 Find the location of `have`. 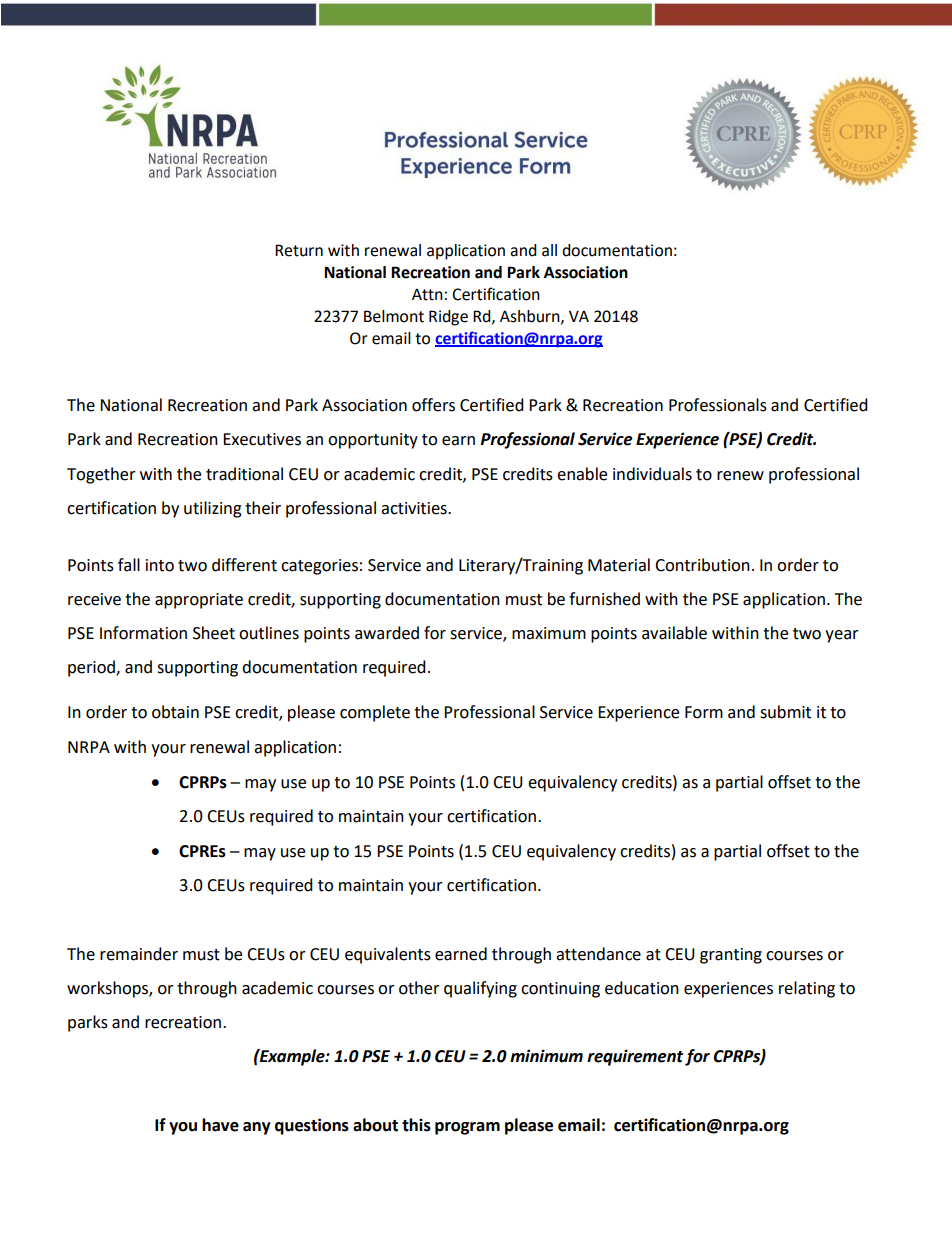

have is located at coordinates (220, 1125).
